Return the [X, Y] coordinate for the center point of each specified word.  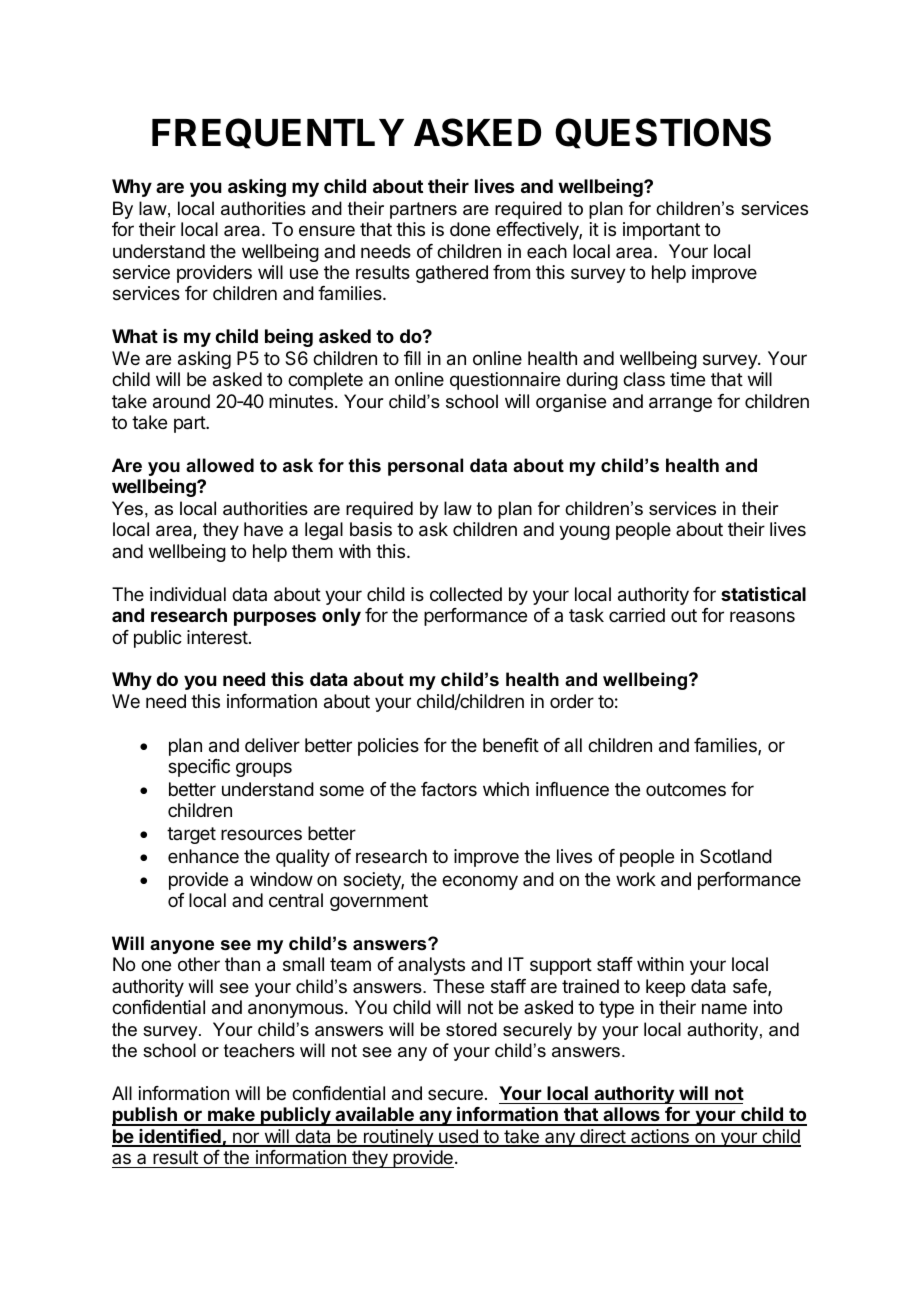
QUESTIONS [663, 133]
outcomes [686, 789]
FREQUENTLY [278, 133]
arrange [680, 404]
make [231, 1116]
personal [425, 467]
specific [199, 768]
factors [449, 789]
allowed [220, 465]
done [470, 229]
